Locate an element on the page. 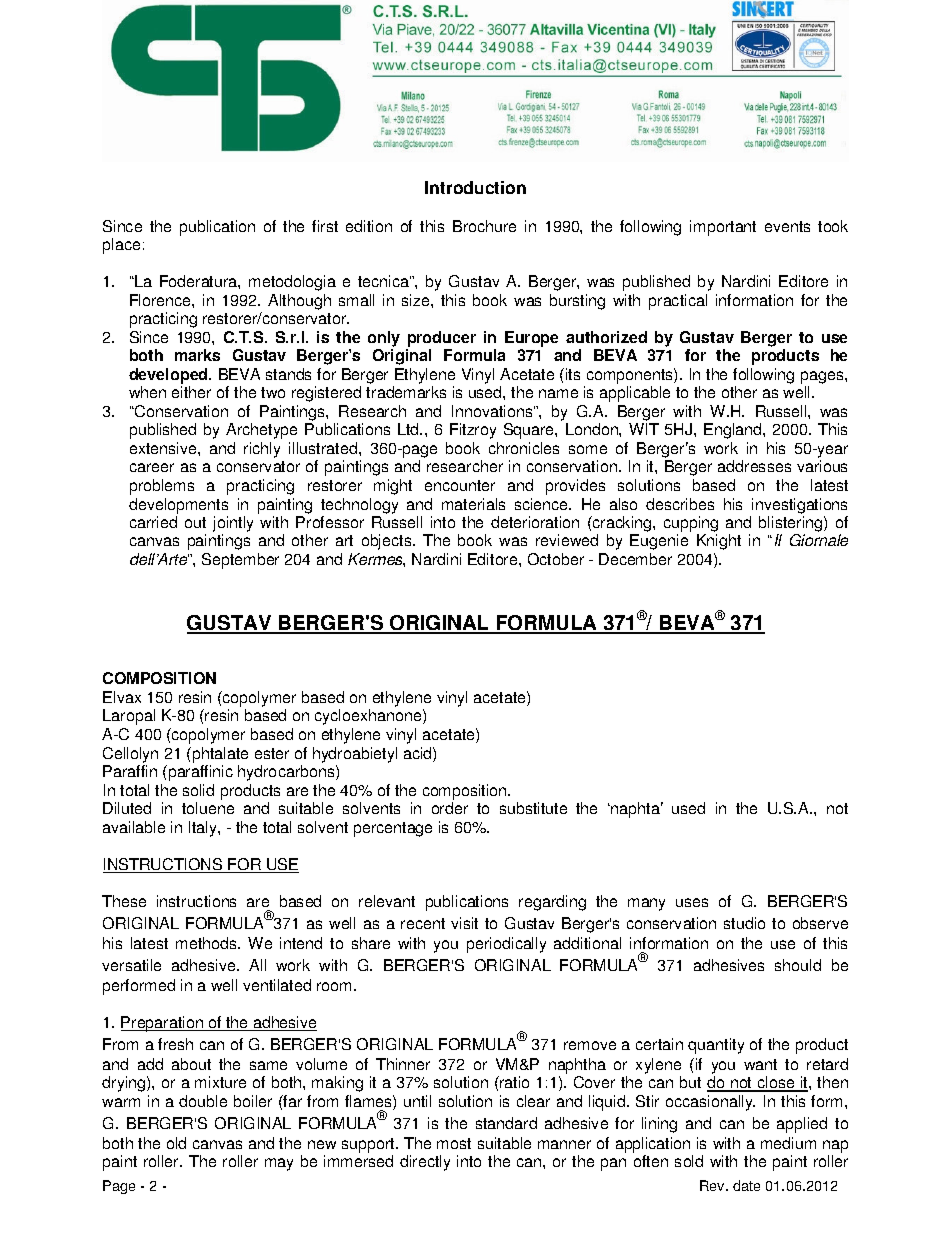  important is located at coordinates (723, 228).
